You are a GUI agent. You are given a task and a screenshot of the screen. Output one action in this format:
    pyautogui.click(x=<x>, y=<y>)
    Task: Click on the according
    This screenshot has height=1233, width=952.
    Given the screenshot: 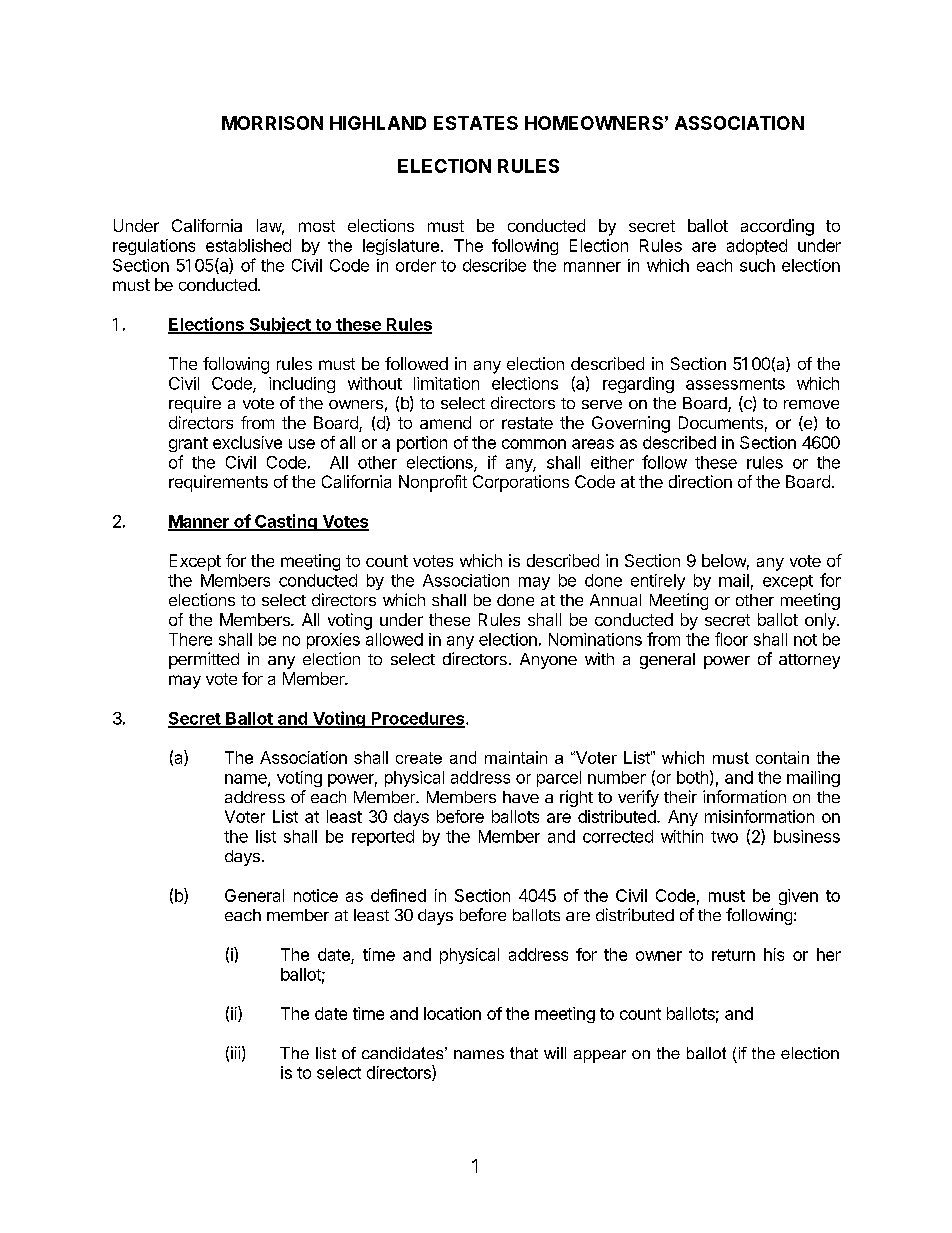 What is the action you would take?
    pyautogui.click(x=777, y=227)
